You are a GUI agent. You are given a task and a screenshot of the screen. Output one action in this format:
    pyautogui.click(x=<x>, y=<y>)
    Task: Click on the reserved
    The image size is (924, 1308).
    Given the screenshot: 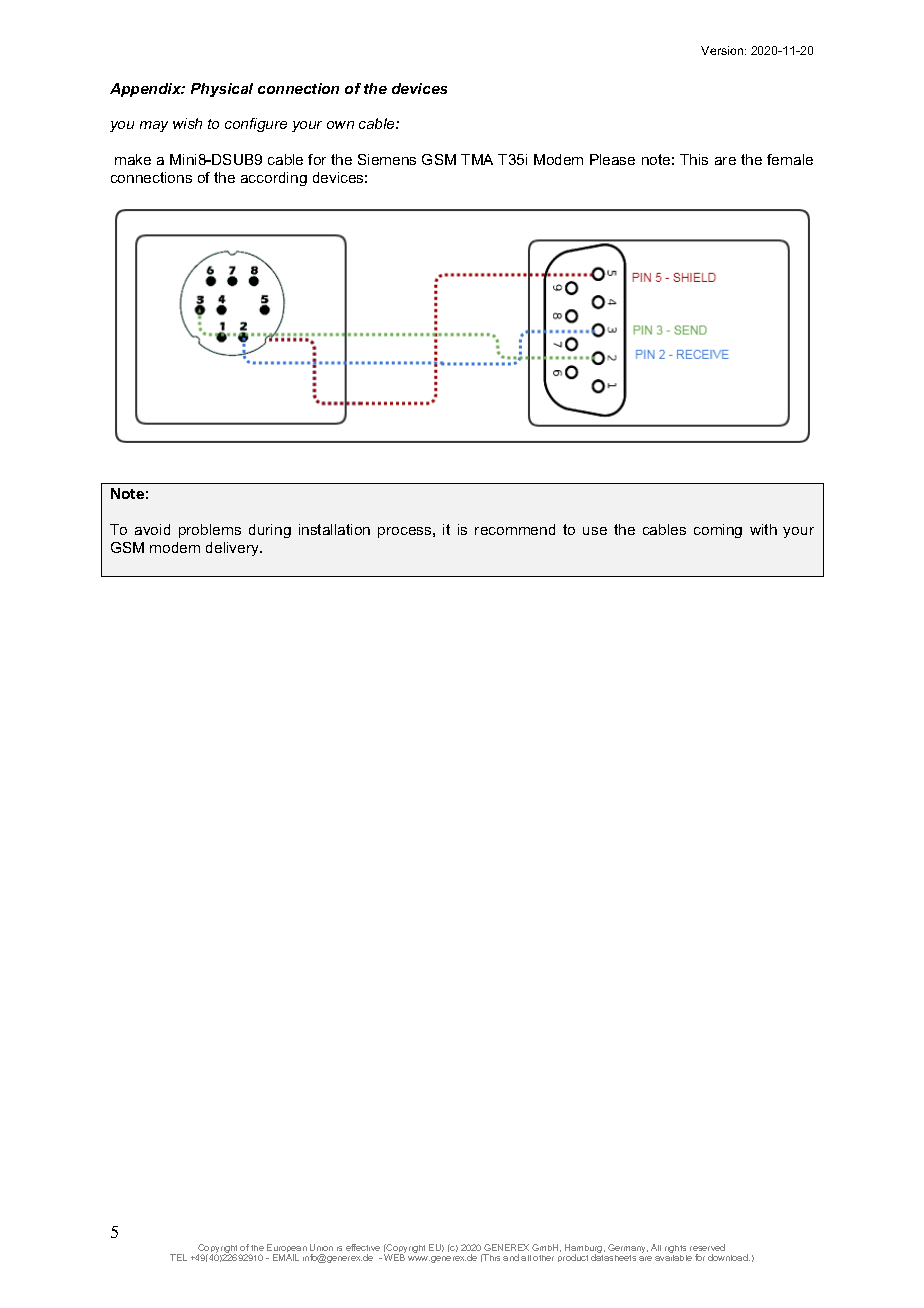 What is the action you would take?
    pyautogui.click(x=707, y=1247)
